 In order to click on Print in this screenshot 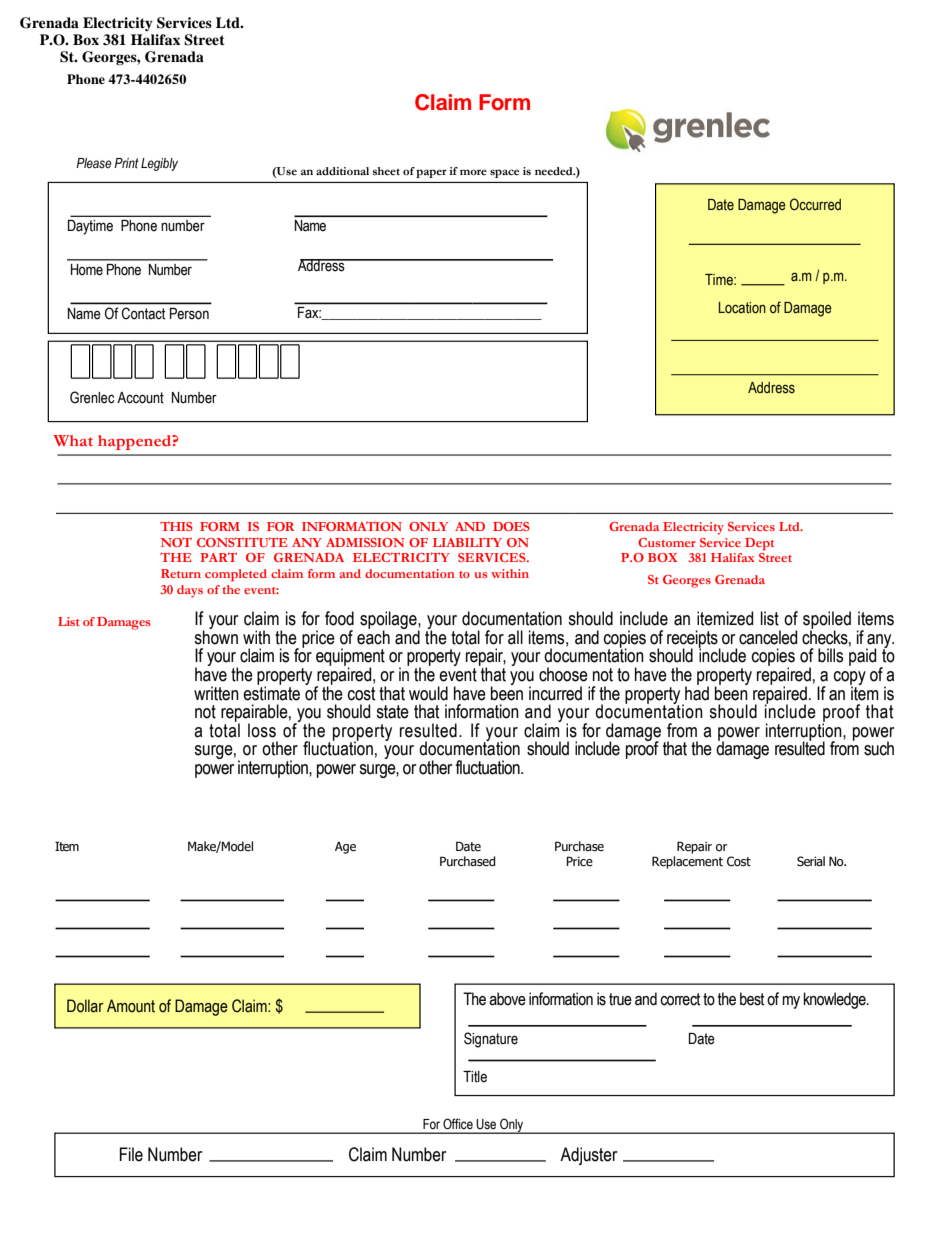, I will do `click(126, 163)`.
